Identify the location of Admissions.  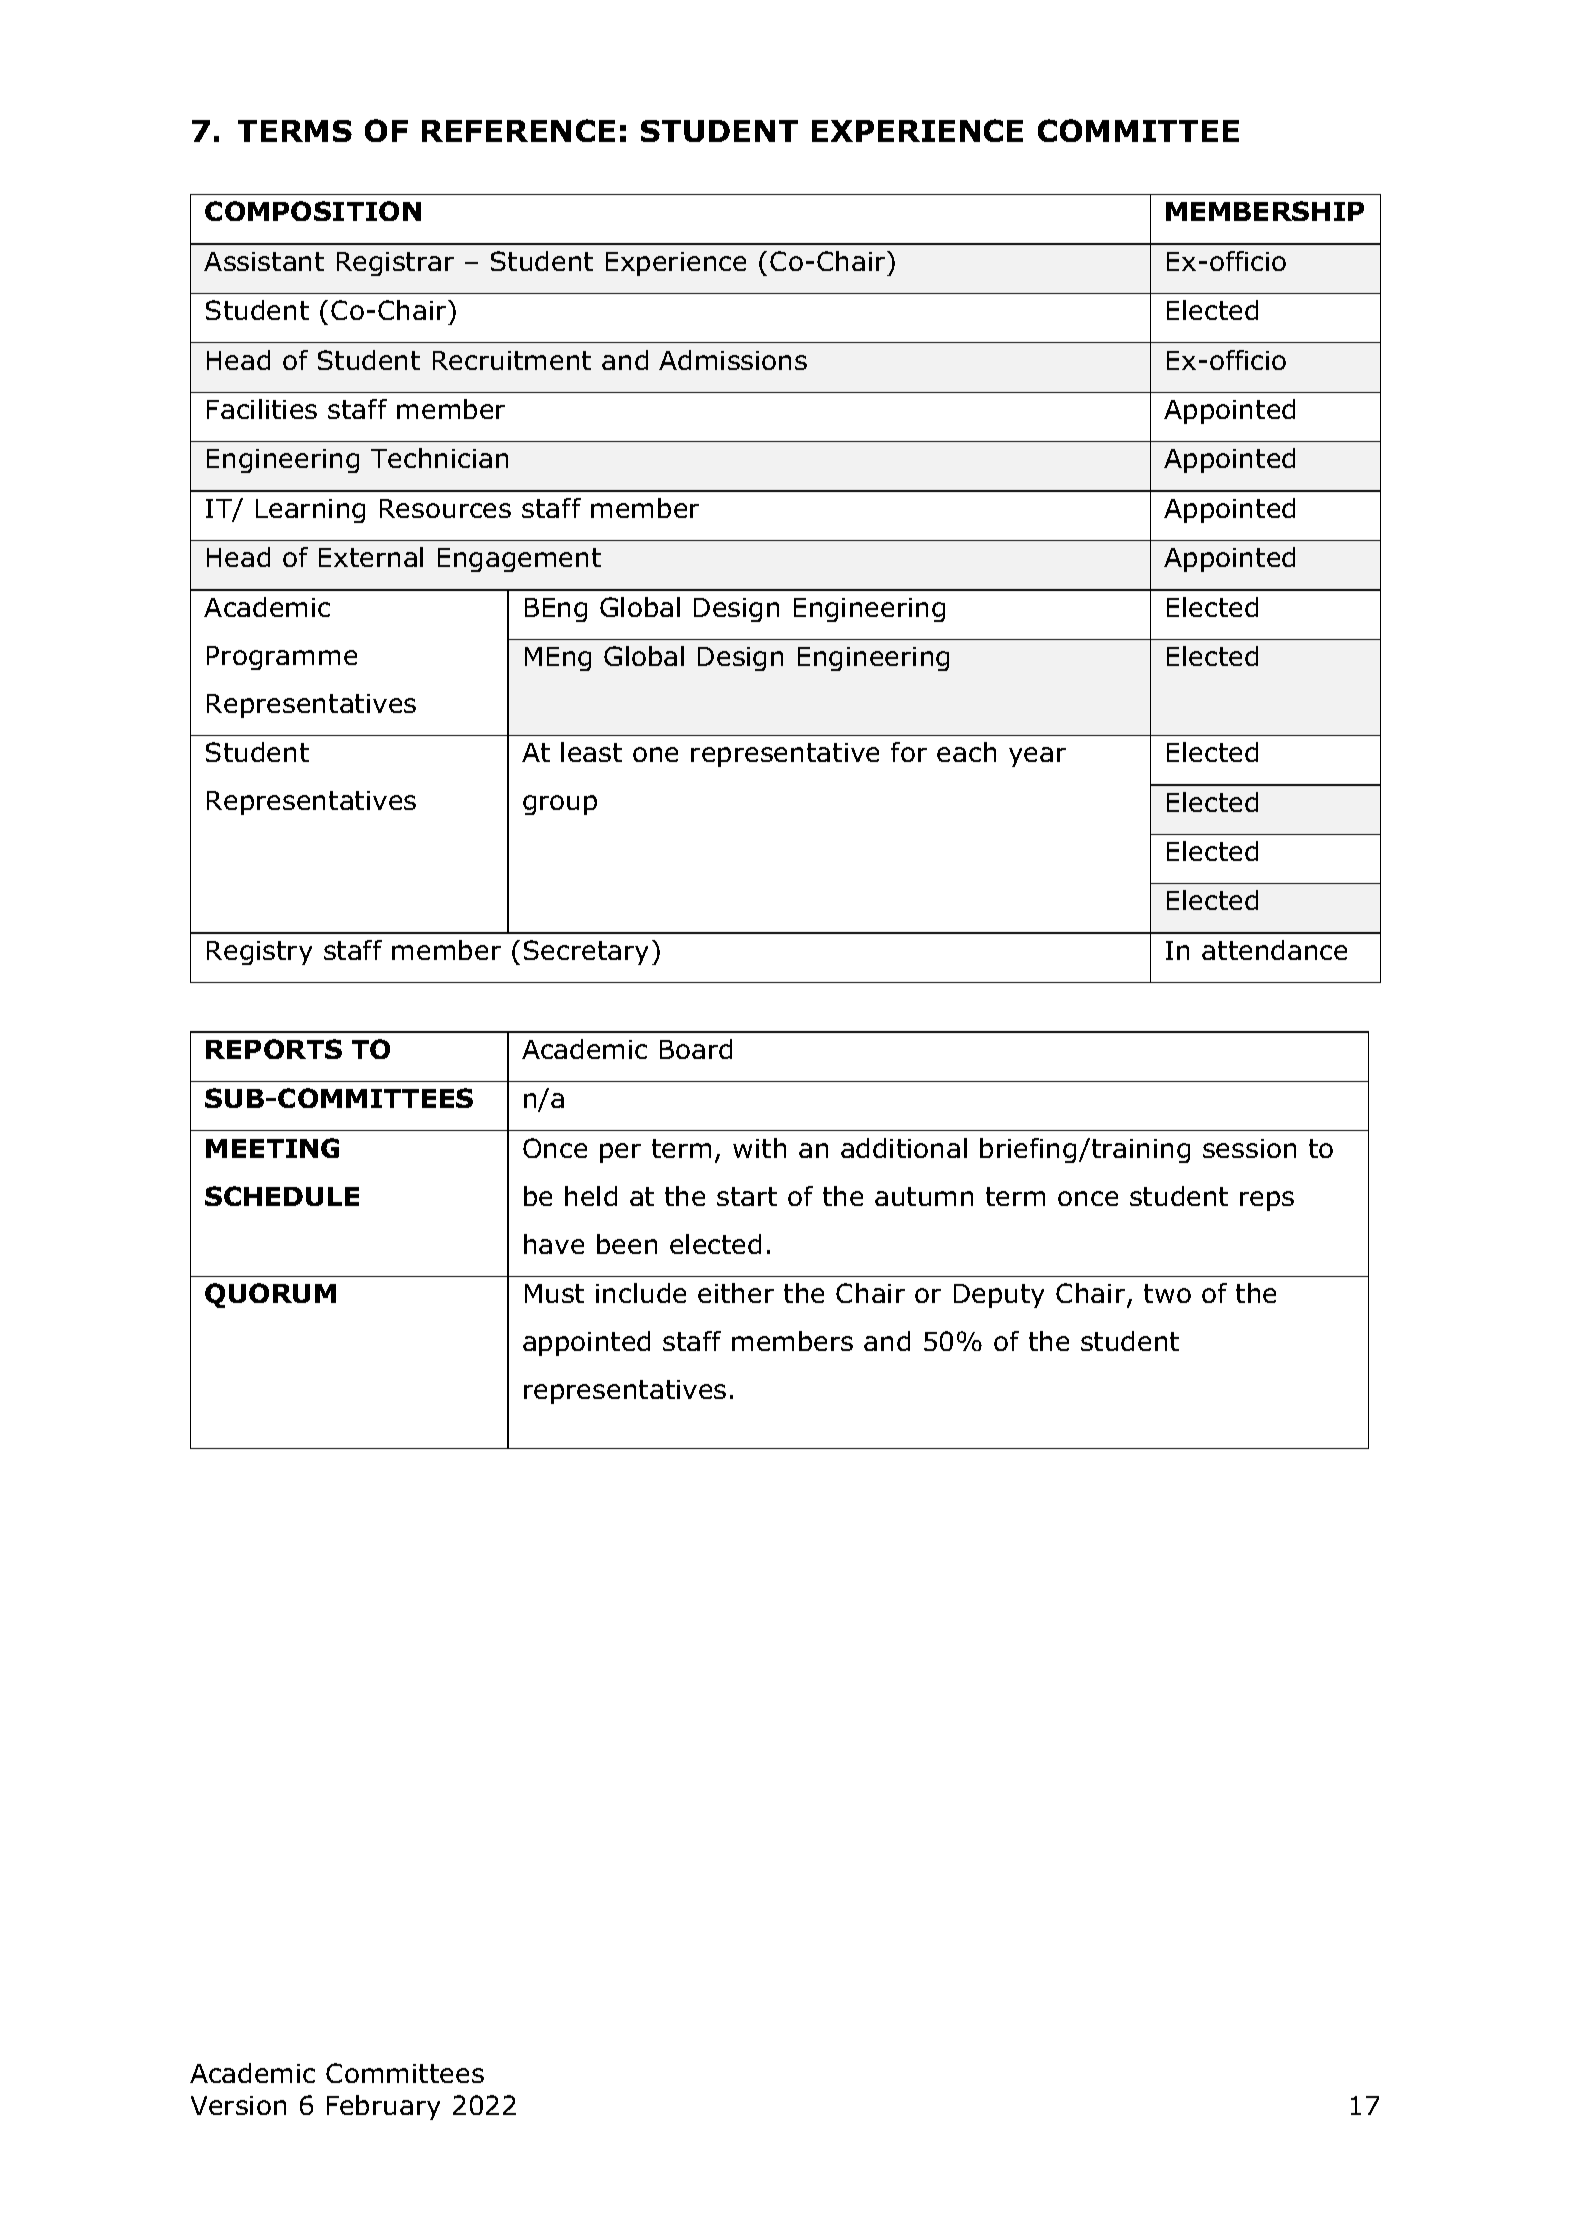
(733, 360).
